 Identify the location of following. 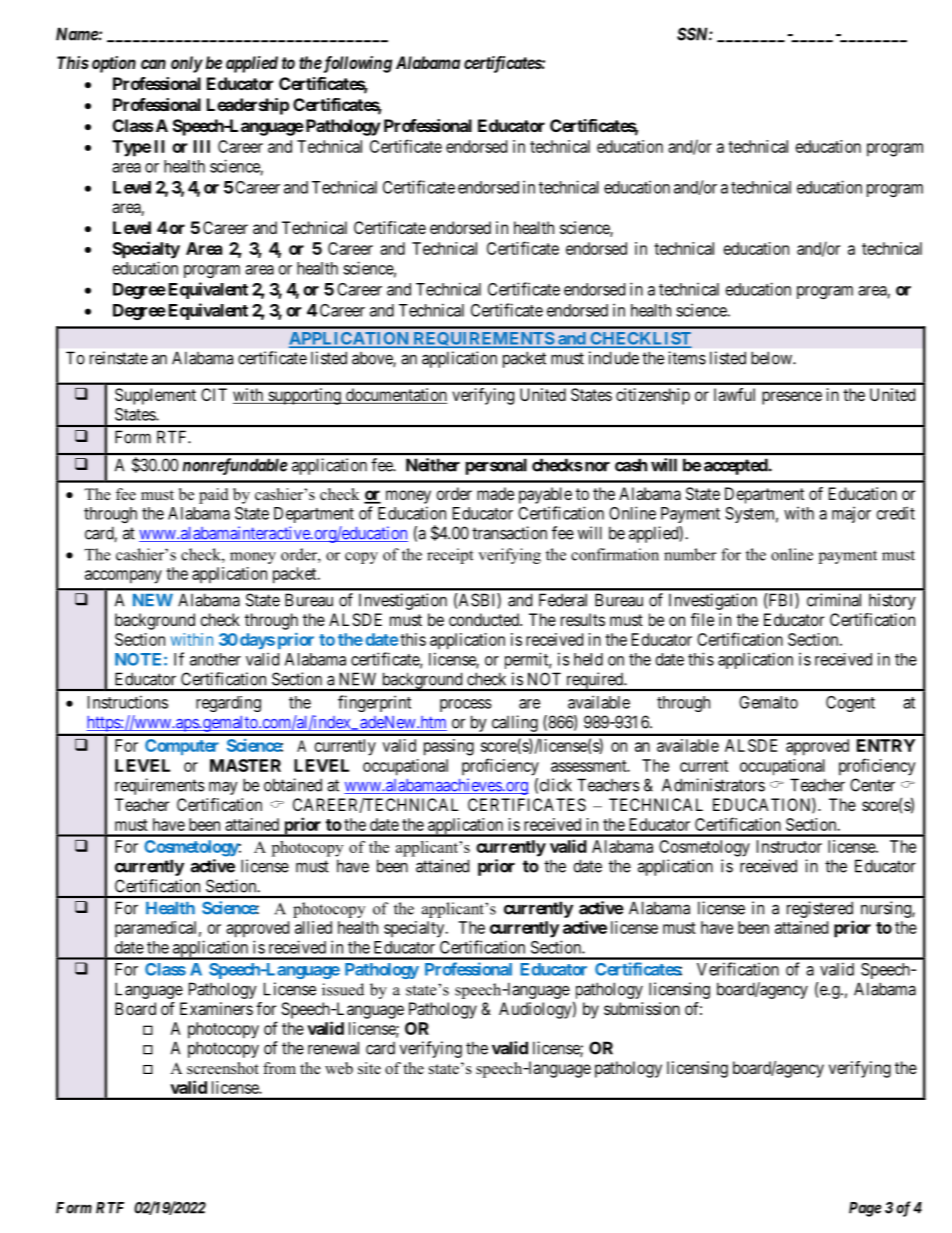
(356, 64).
